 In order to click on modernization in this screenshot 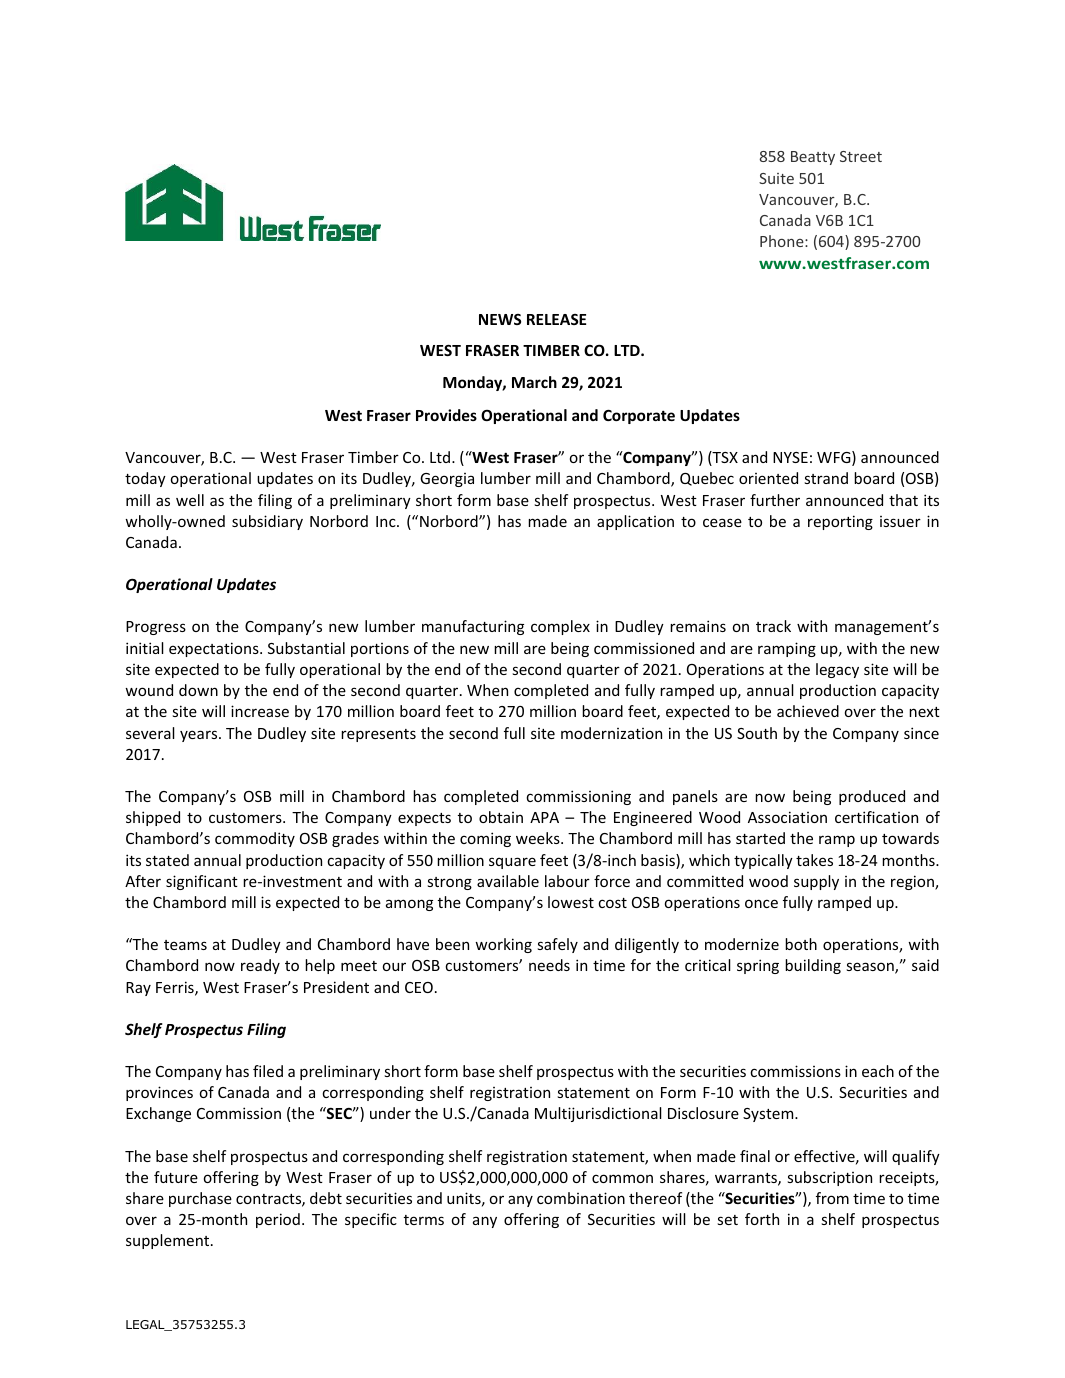, I will do `click(611, 733)`.
